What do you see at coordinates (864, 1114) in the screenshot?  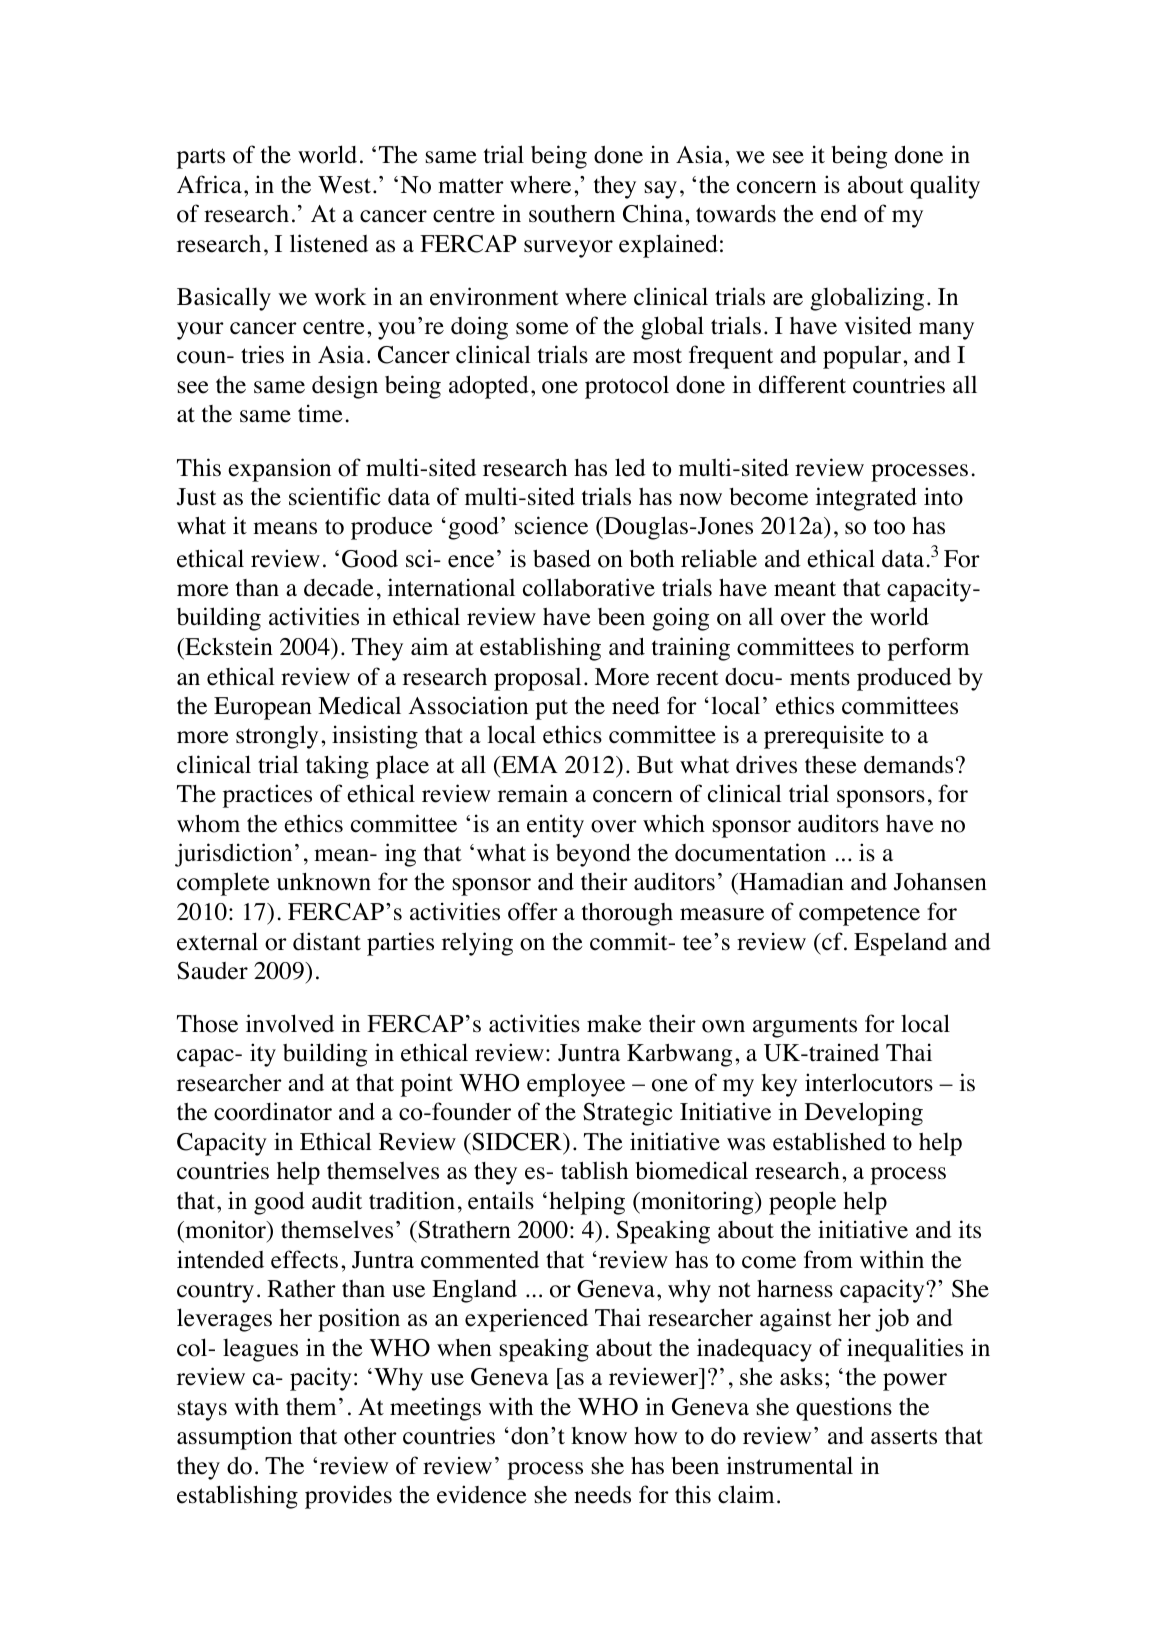 I see `Developing` at bounding box center [864, 1114].
